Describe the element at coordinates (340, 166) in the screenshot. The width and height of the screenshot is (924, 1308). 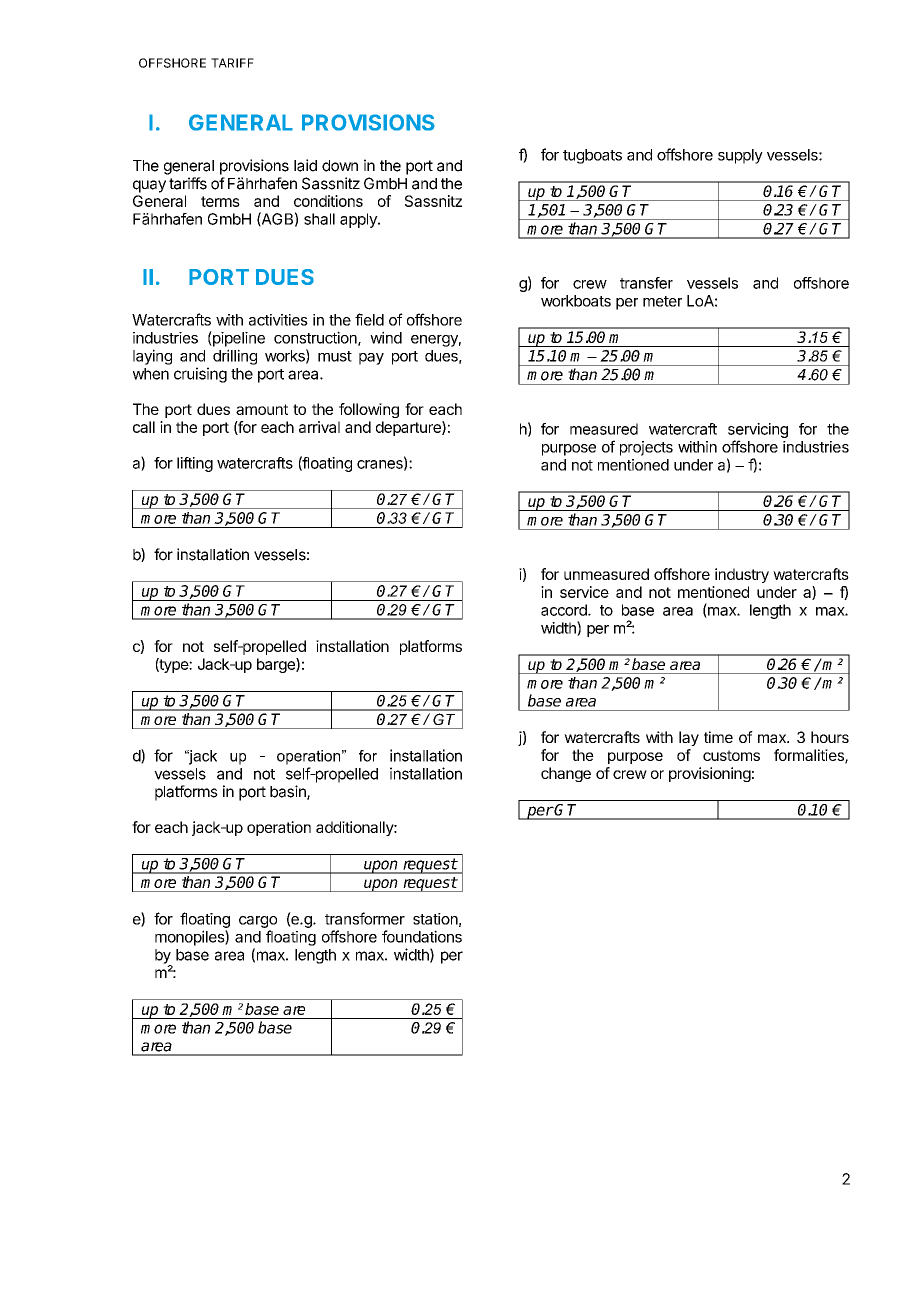
I see `down` at that location.
